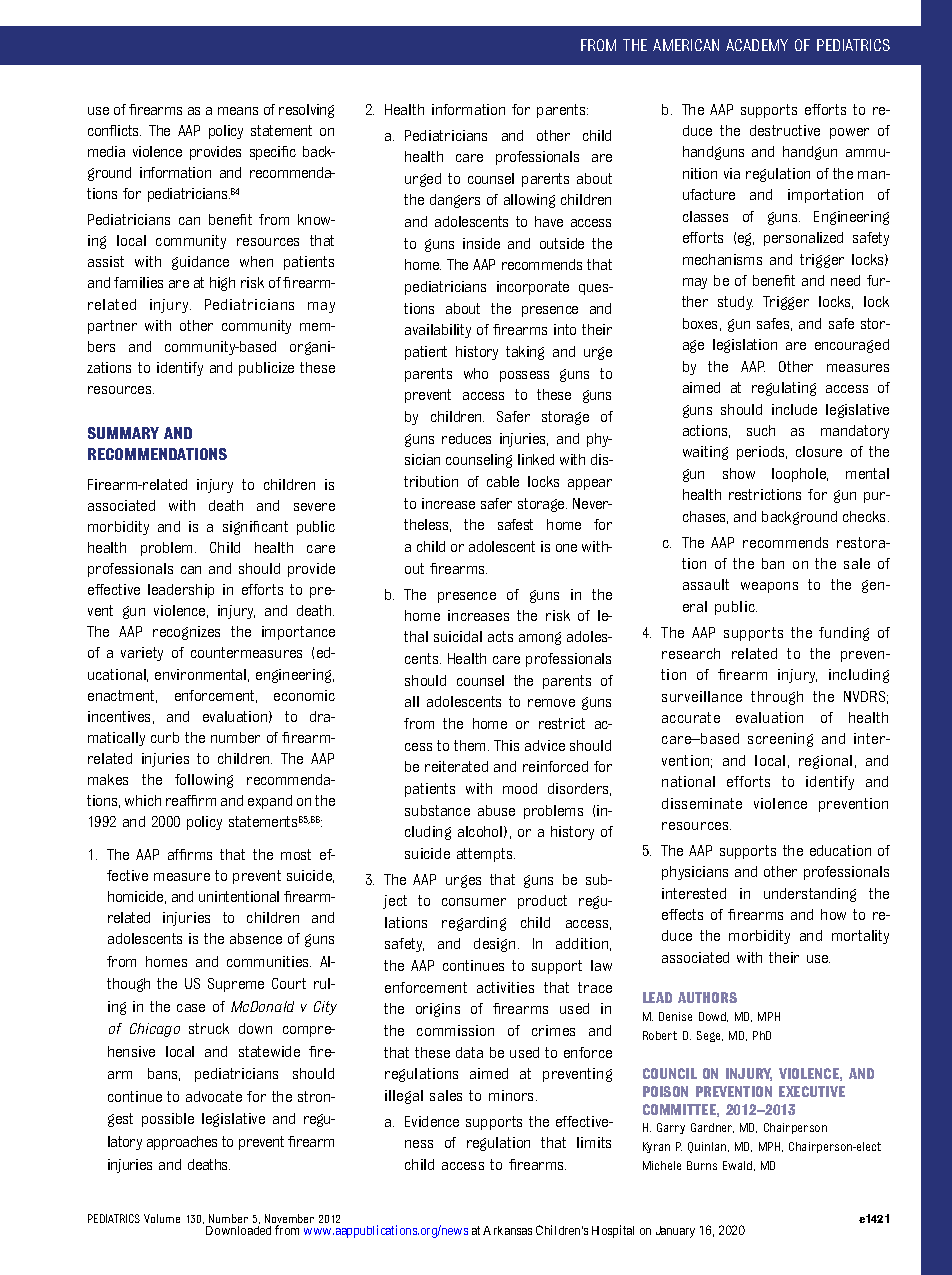 This screenshot has height=1275, width=952. Describe the element at coordinates (256, 938) in the screenshot. I see `absence` at that location.
